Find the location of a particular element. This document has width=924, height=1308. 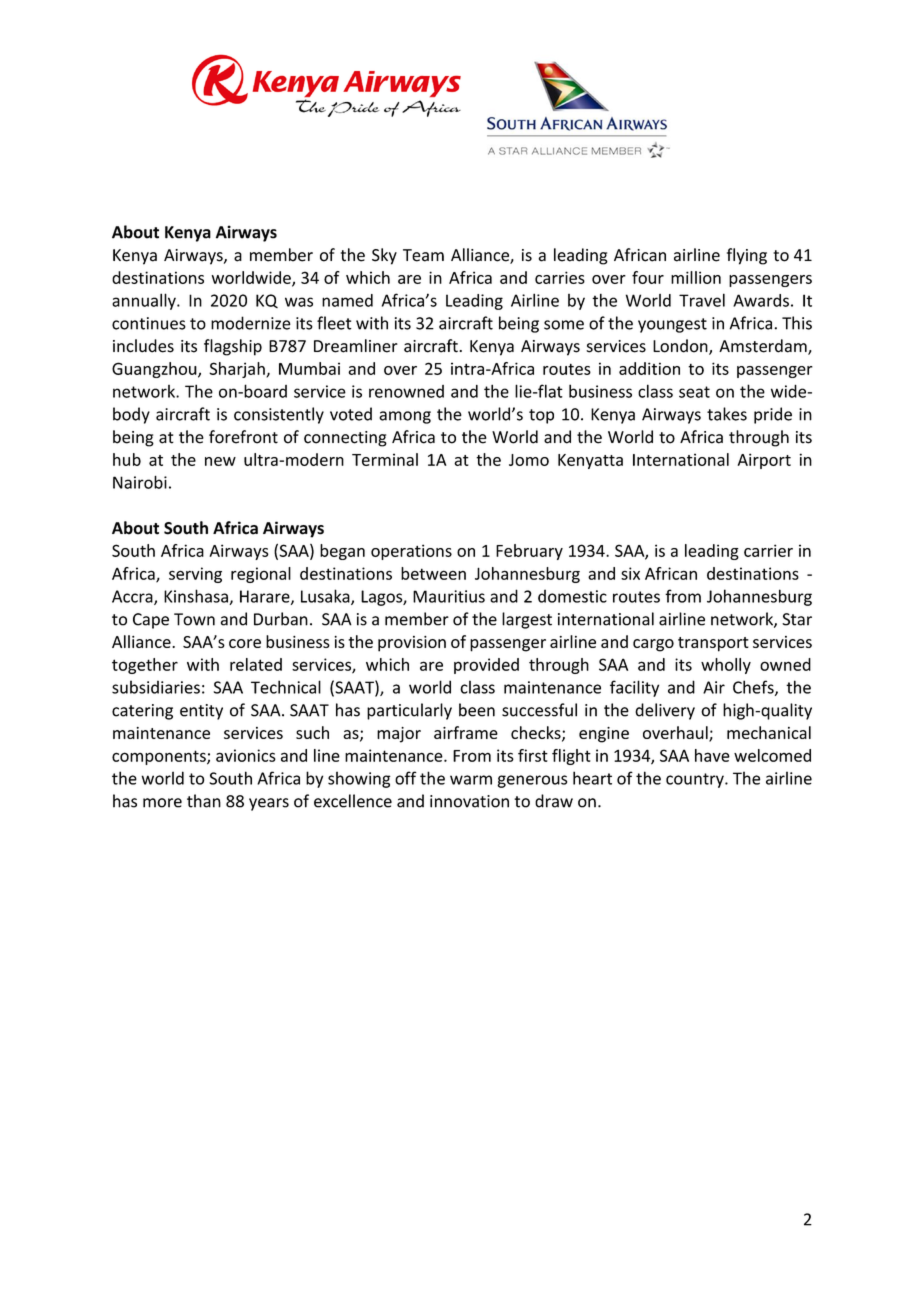

Team is located at coordinates (423, 255).
